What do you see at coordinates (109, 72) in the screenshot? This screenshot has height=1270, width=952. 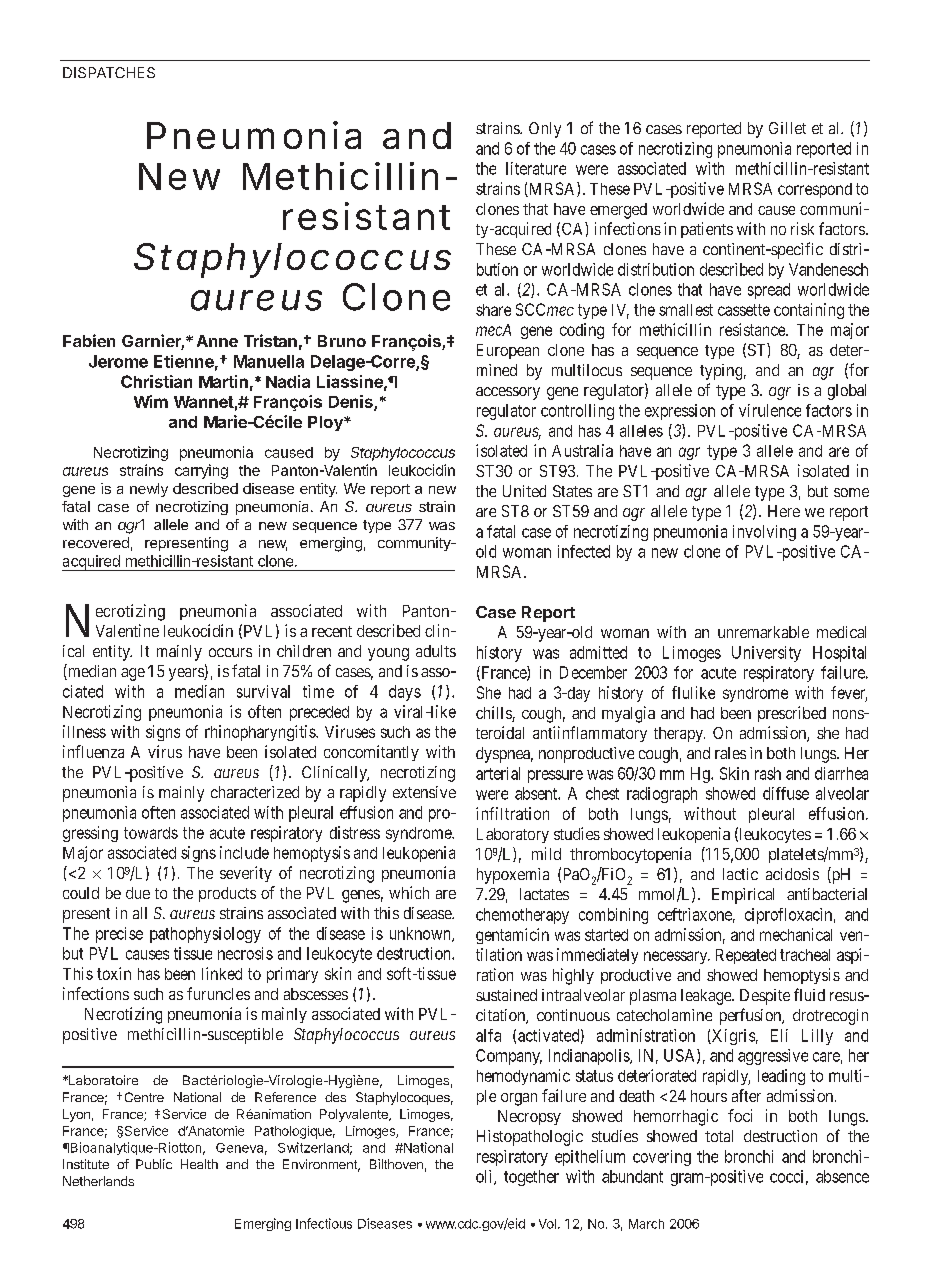 I see `DISPATCHES` at bounding box center [109, 72].
